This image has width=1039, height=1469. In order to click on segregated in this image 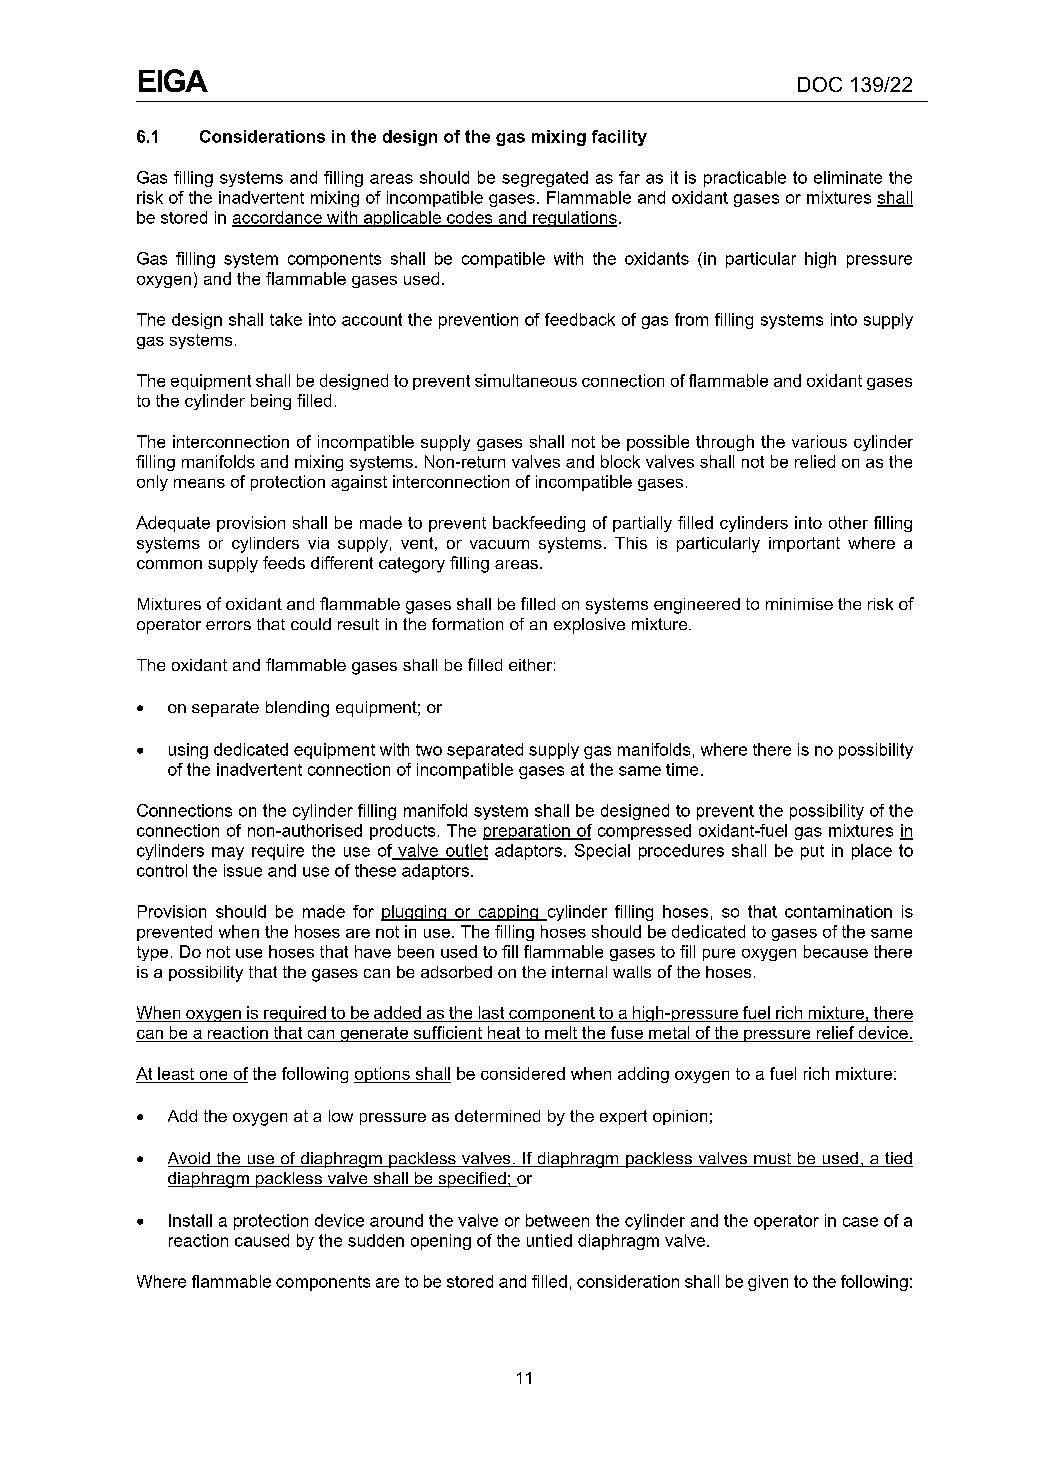, I will do `click(545, 179)`.
